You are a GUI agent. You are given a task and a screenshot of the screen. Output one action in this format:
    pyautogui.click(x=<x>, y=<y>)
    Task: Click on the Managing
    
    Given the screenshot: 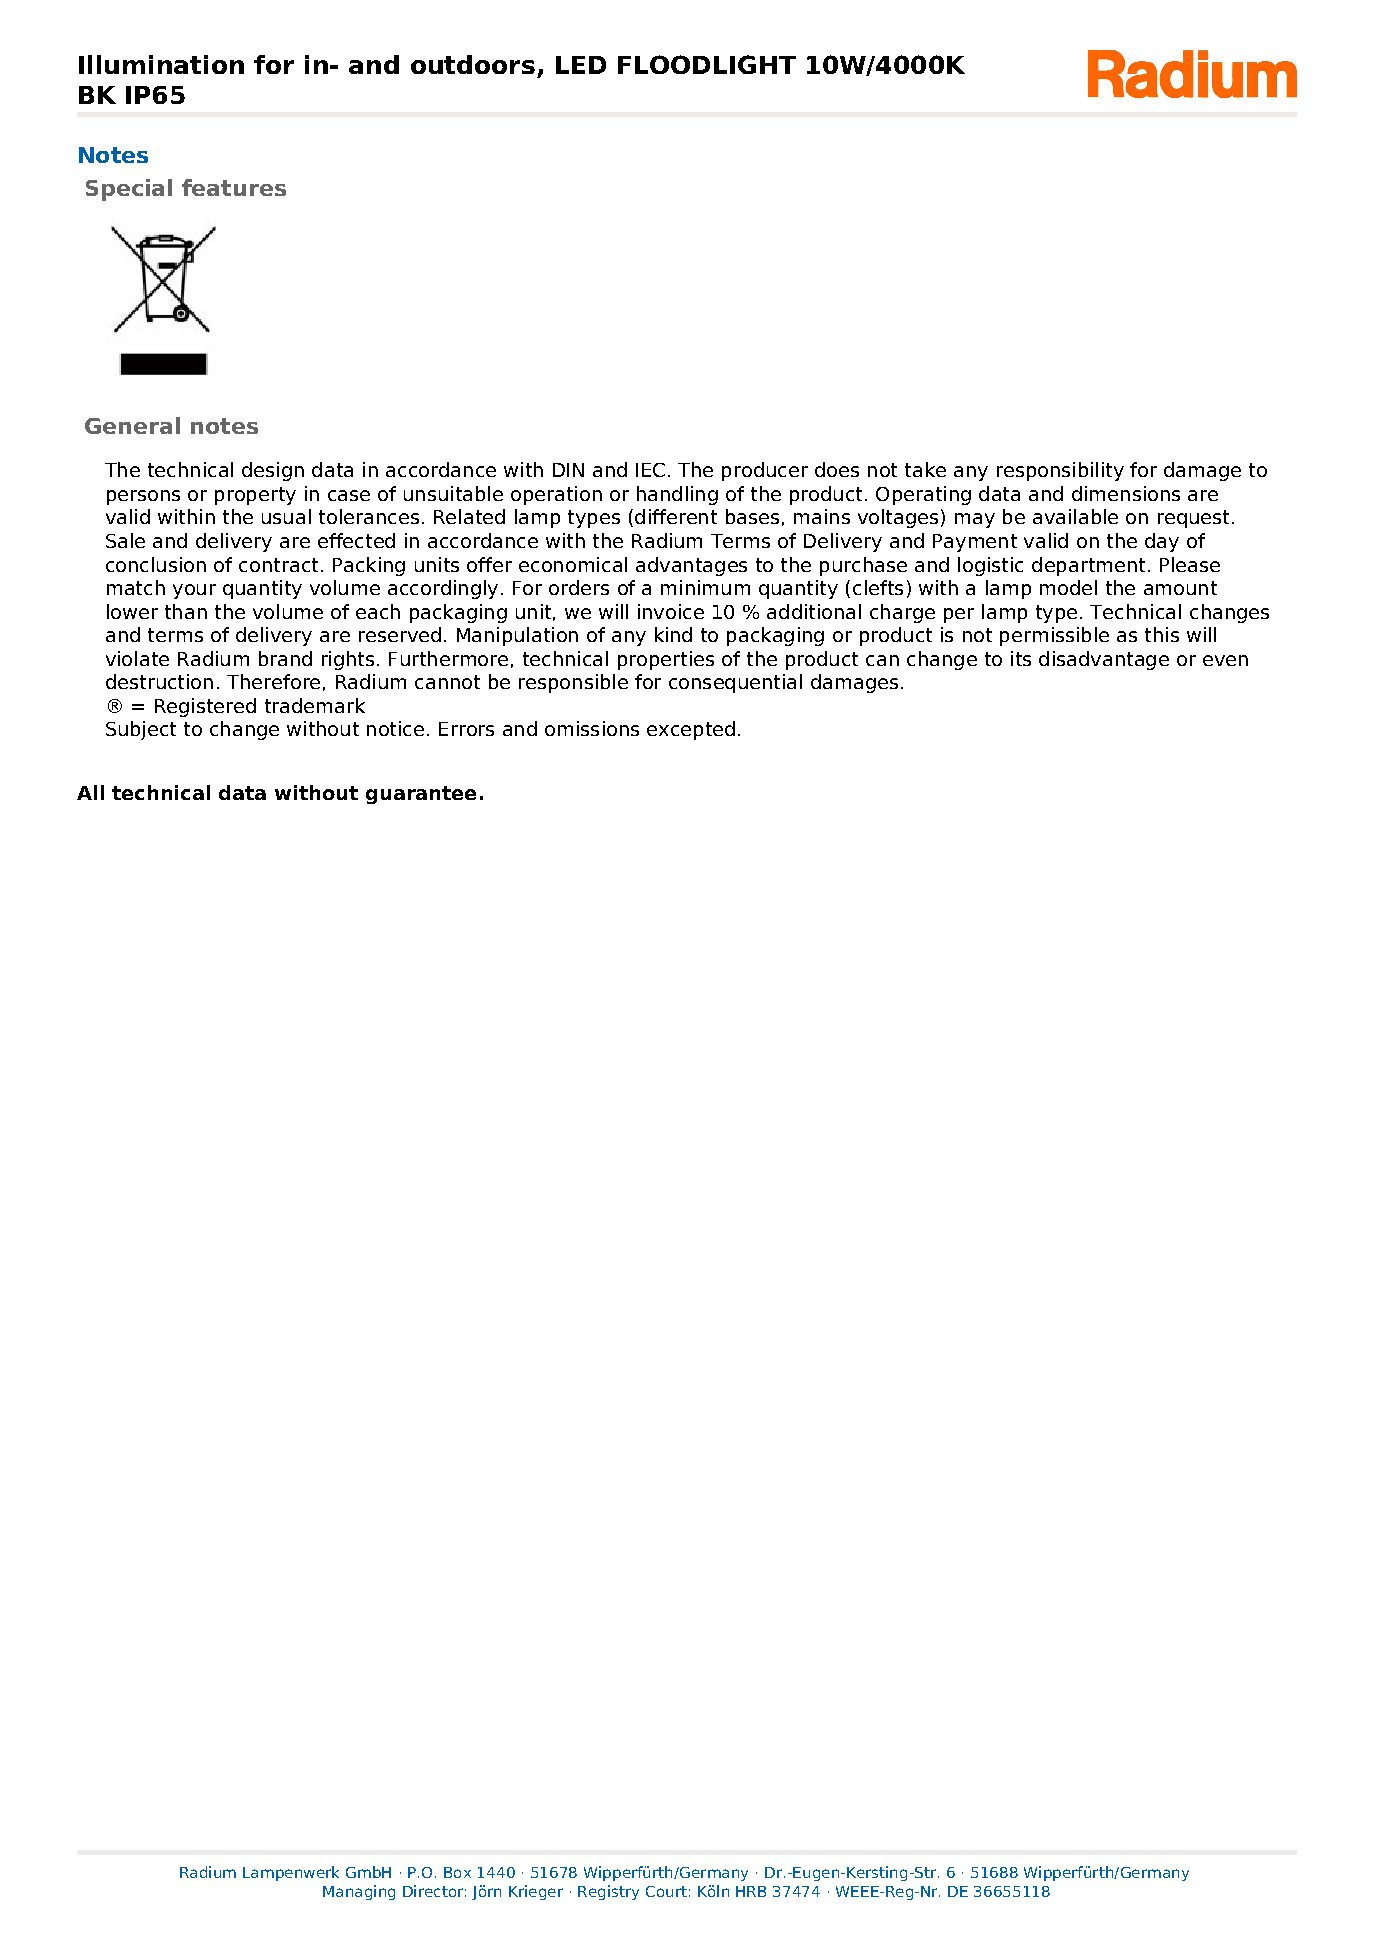 What is the action you would take?
    pyautogui.click(x=359, y=1892)
